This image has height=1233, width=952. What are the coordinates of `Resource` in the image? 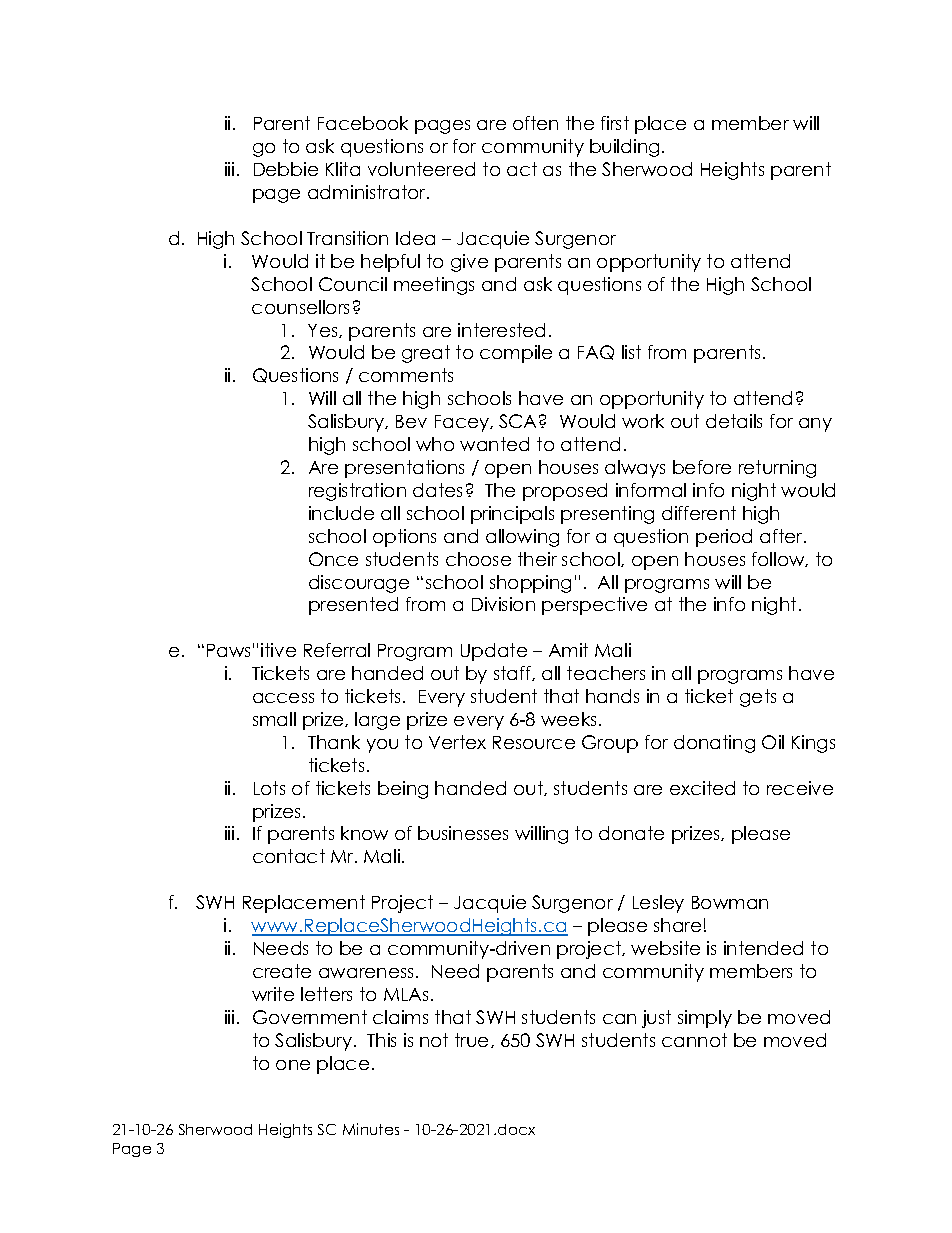 It's located at (534, 742).
